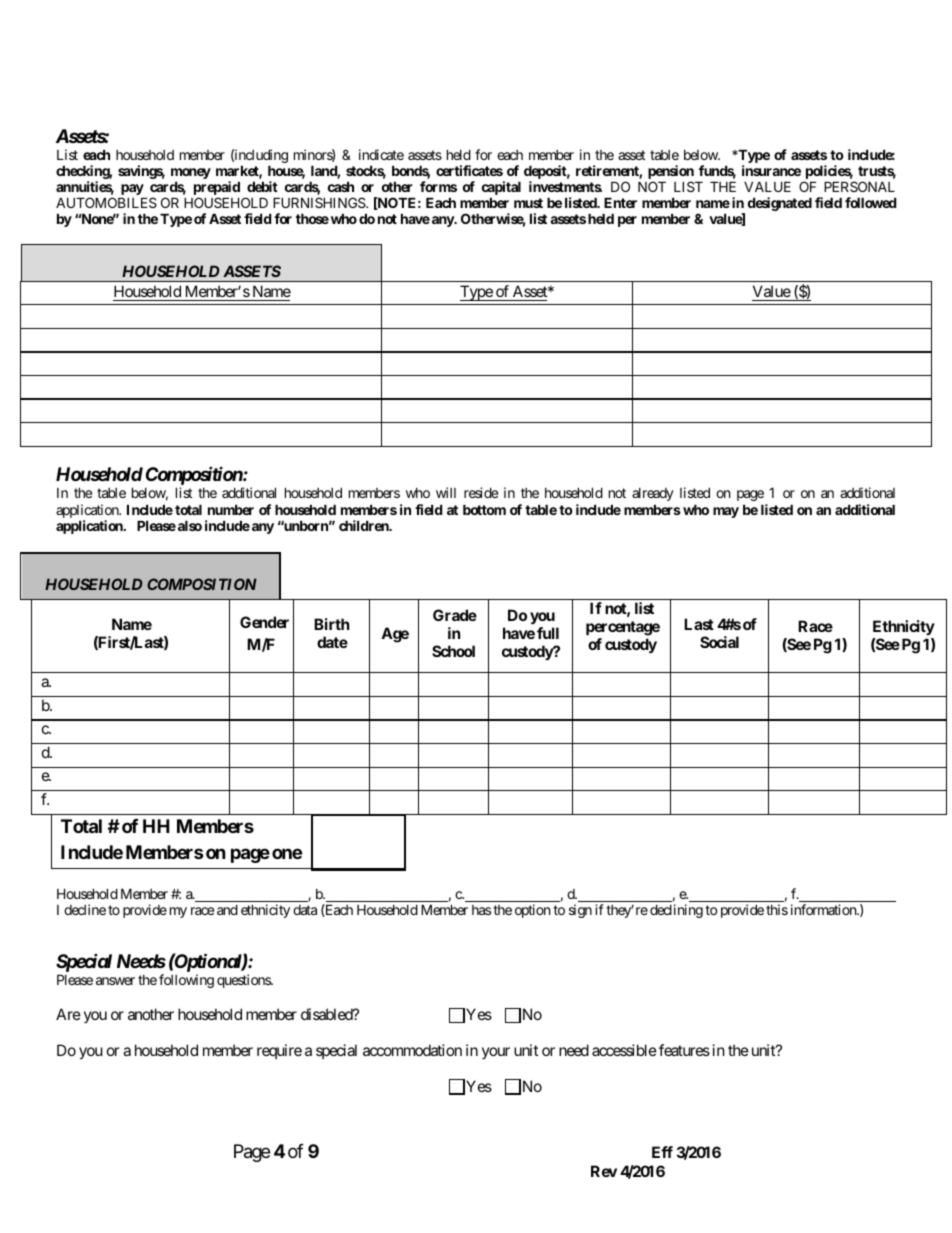 The width and height of the document is (952, 1233). I want to click on this, so click(777, 909).
